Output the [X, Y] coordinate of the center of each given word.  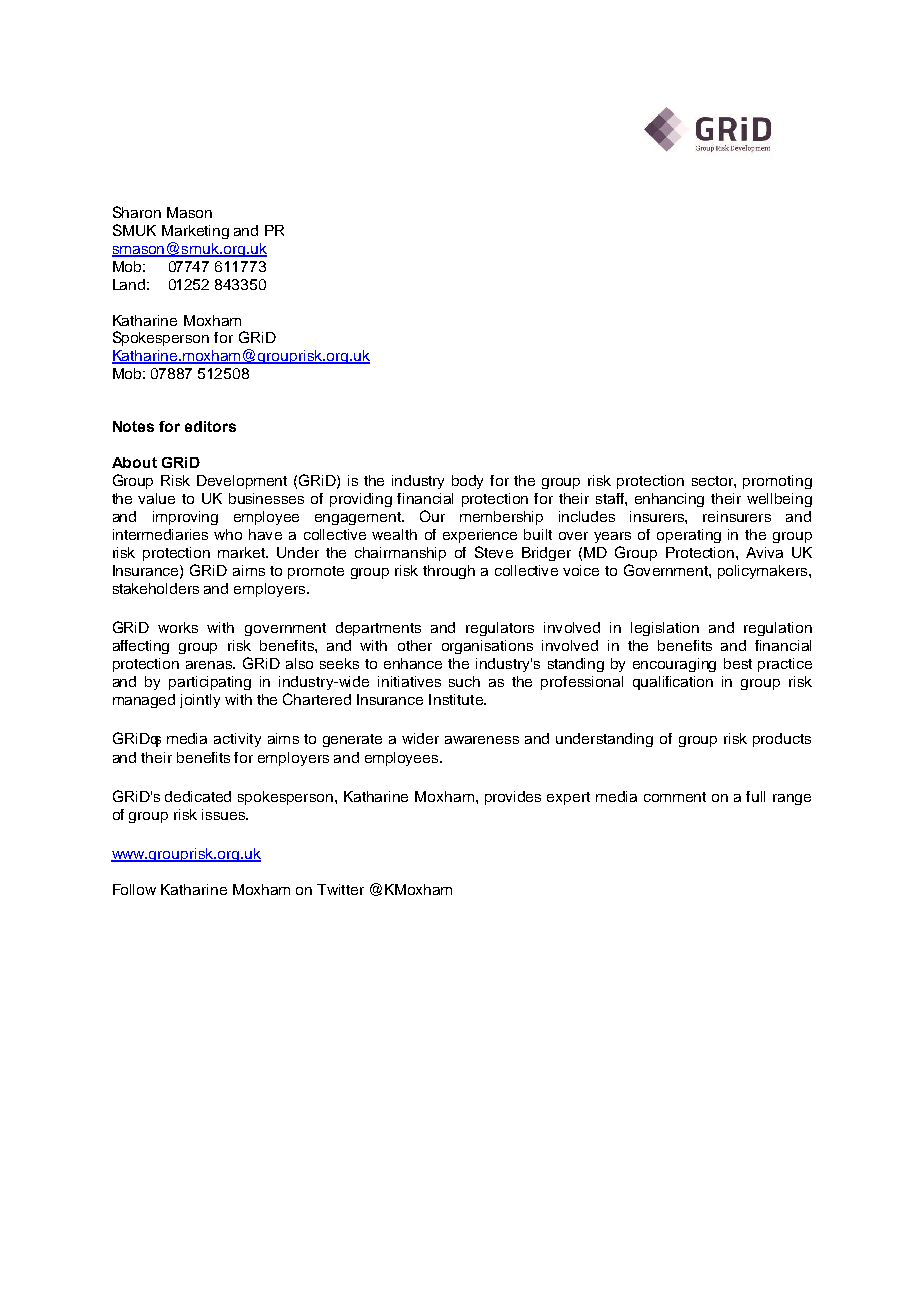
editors [210, 426]
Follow [134, 889]
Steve [494, 552]
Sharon [137, 212]
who [228, 534]
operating [689, 536]
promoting [777, 482]
